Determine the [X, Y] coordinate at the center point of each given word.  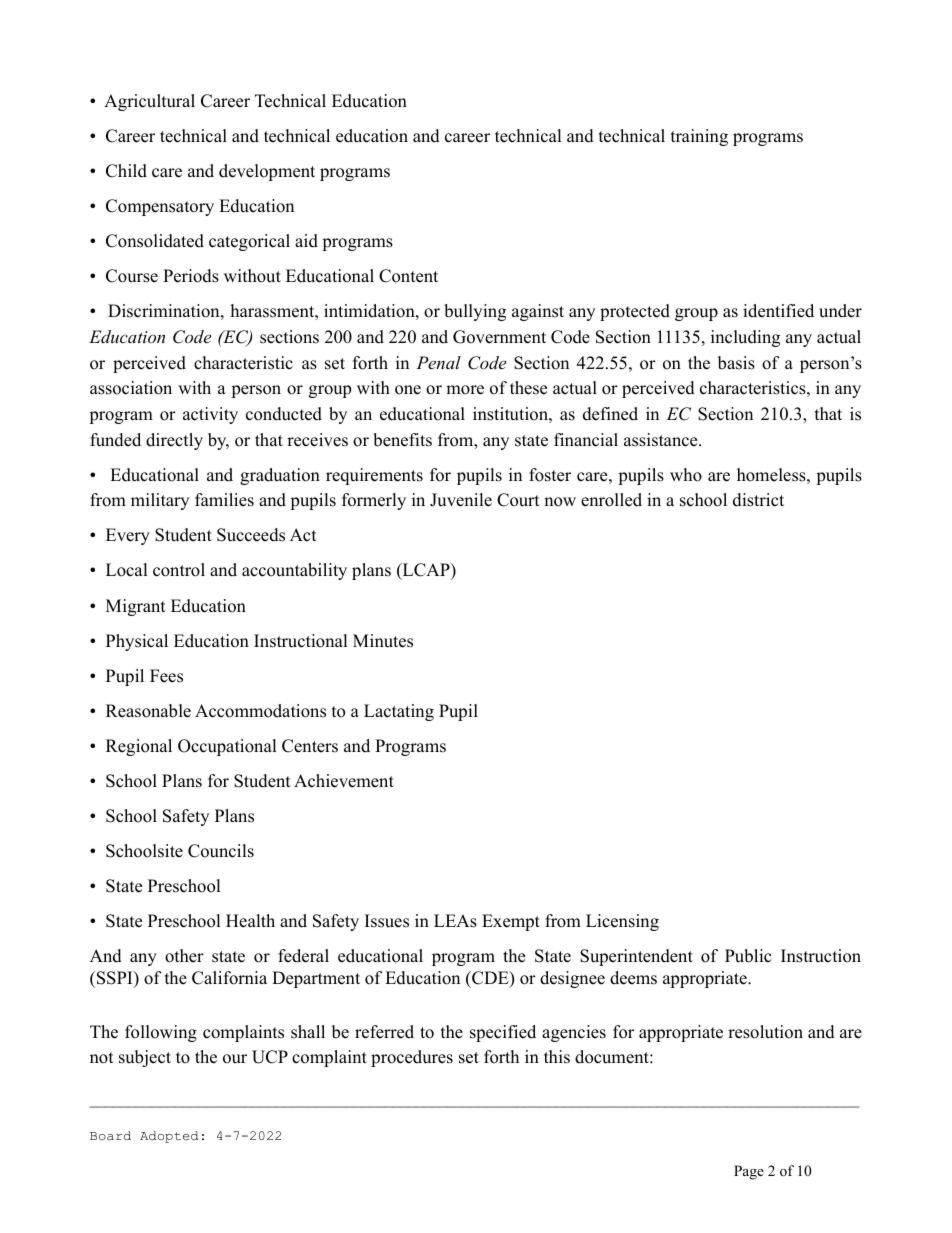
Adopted [169, 1137]
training [699, 137]
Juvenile [461, 500]
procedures [412, 1058]
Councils [221, 851]
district [758, 500]
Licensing [622, 922]
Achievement [344, 781]
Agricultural [149, 102]
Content [408, 276]
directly [174, 441]
